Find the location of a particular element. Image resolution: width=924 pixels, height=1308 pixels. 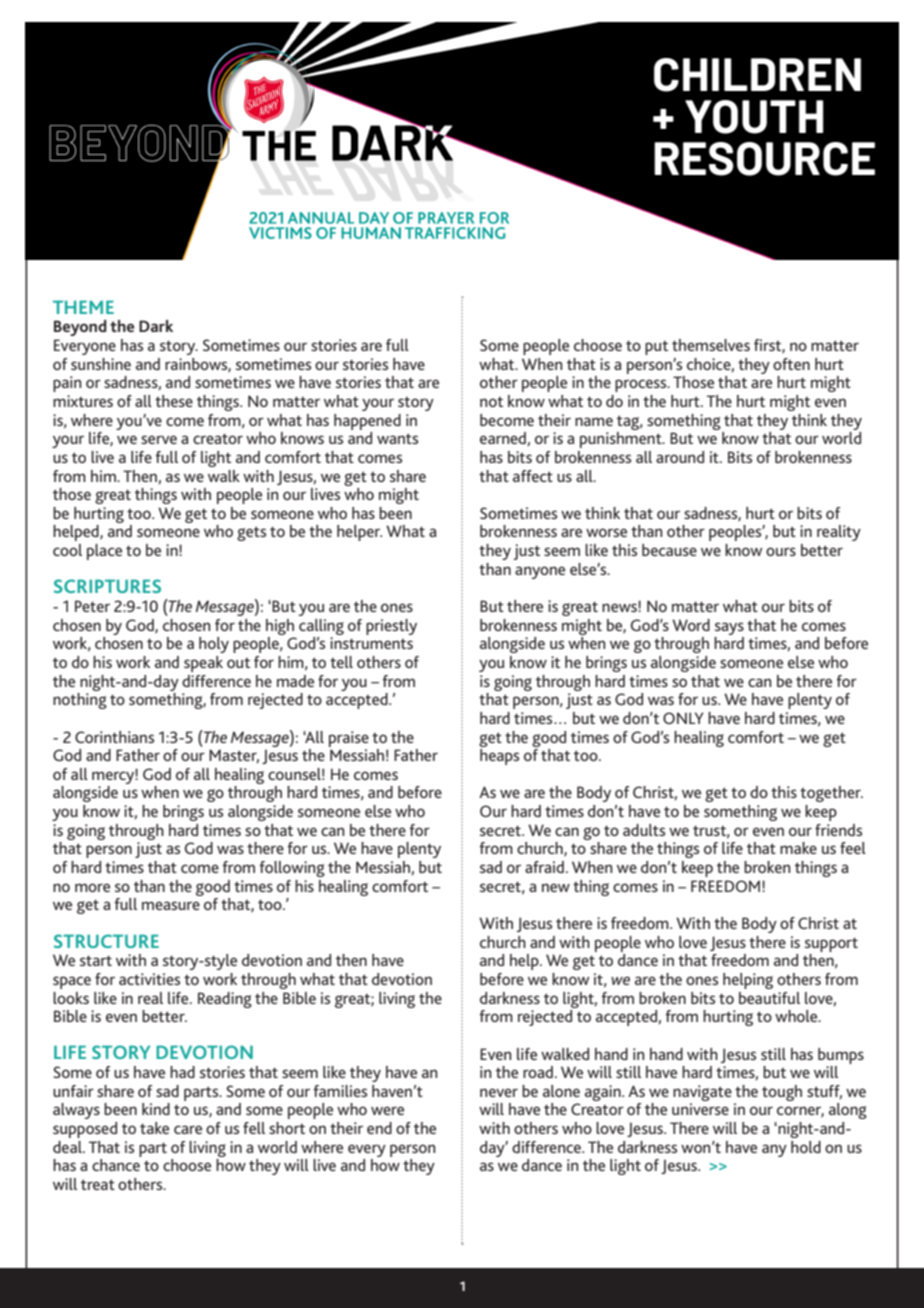

Corinthians is located at coordinates (114, 737).
